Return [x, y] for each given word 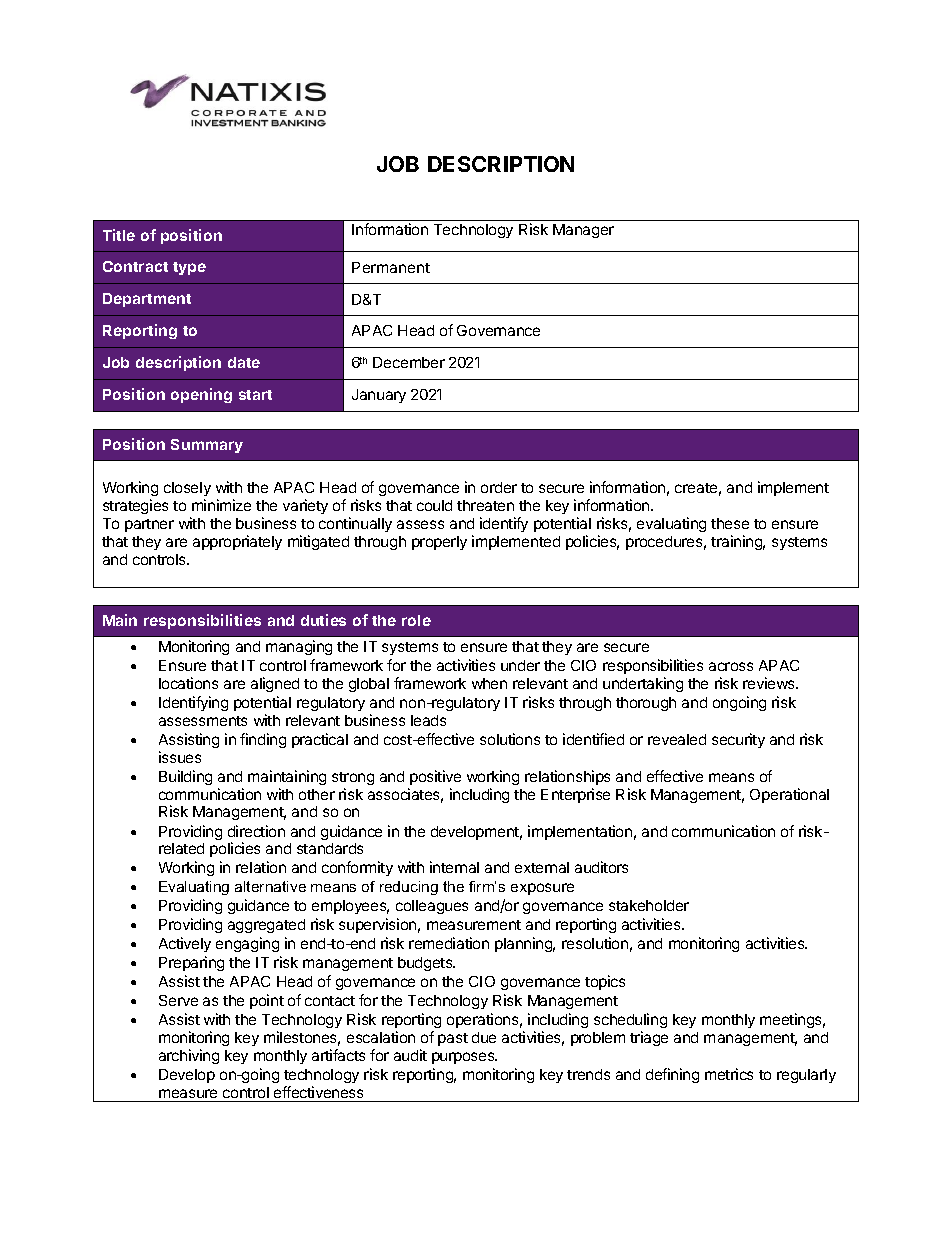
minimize [221, 505]
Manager [583, 231]
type [189, 268]
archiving [189, 1056]
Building [185, 777]
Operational [789, 795]
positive [435, 777]
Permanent [391, 267]
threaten [485, 505]
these [730, 523]
